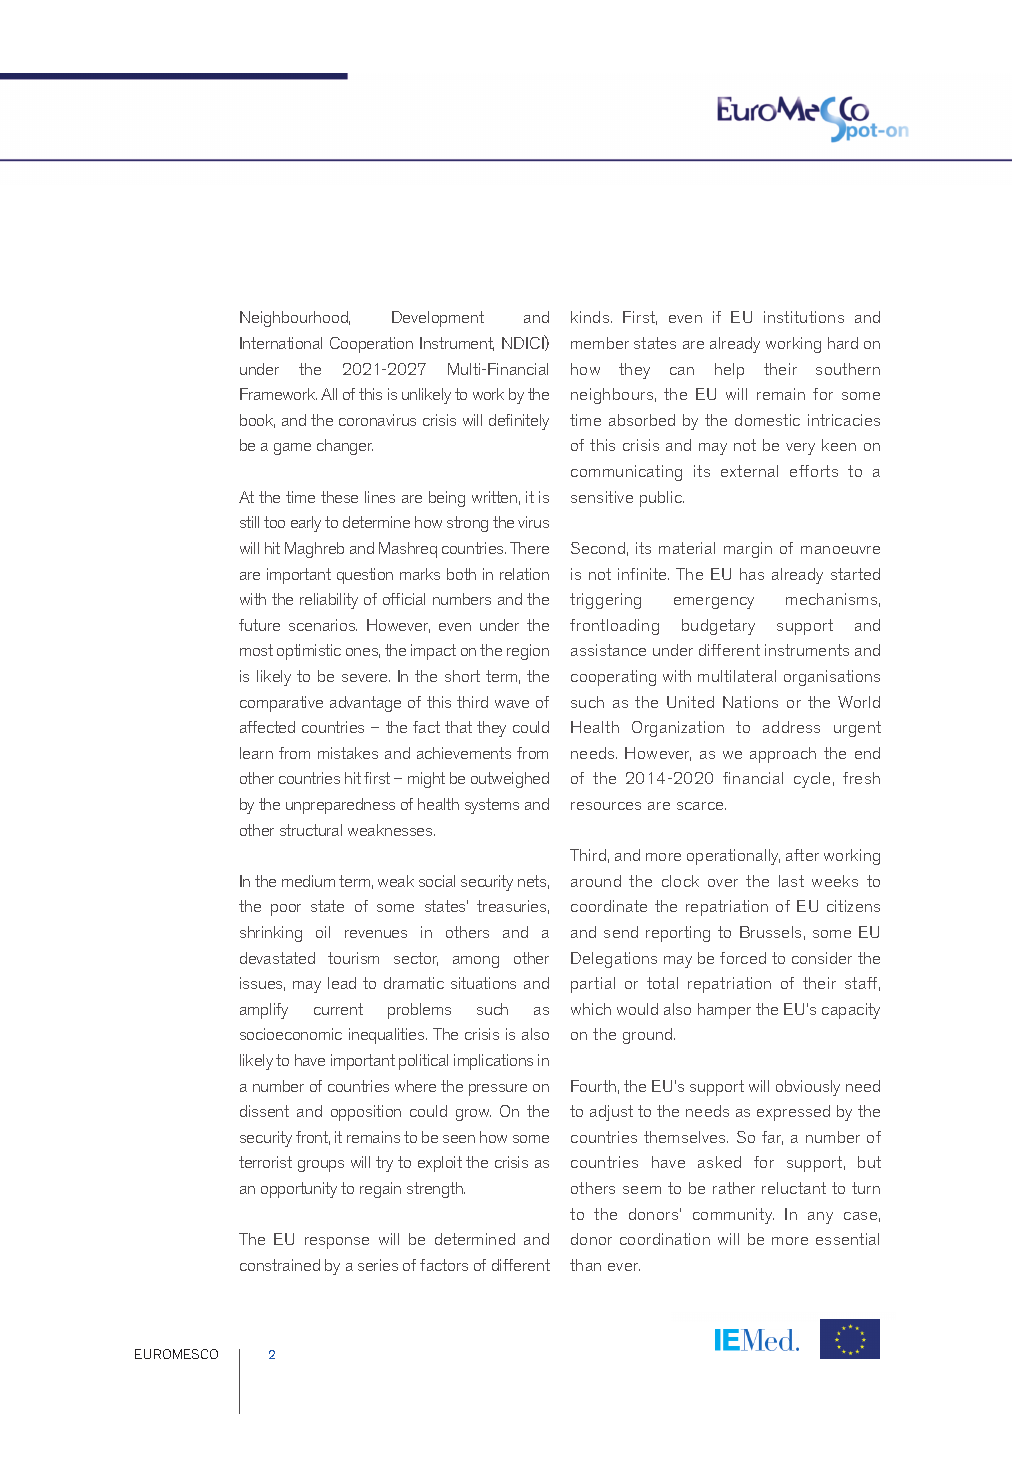 The image size is (1012, 1463). What do you see at coordinates (340, 806) in the screenshot?
I see `unpreparedness` at bounding box center [340, 806].
